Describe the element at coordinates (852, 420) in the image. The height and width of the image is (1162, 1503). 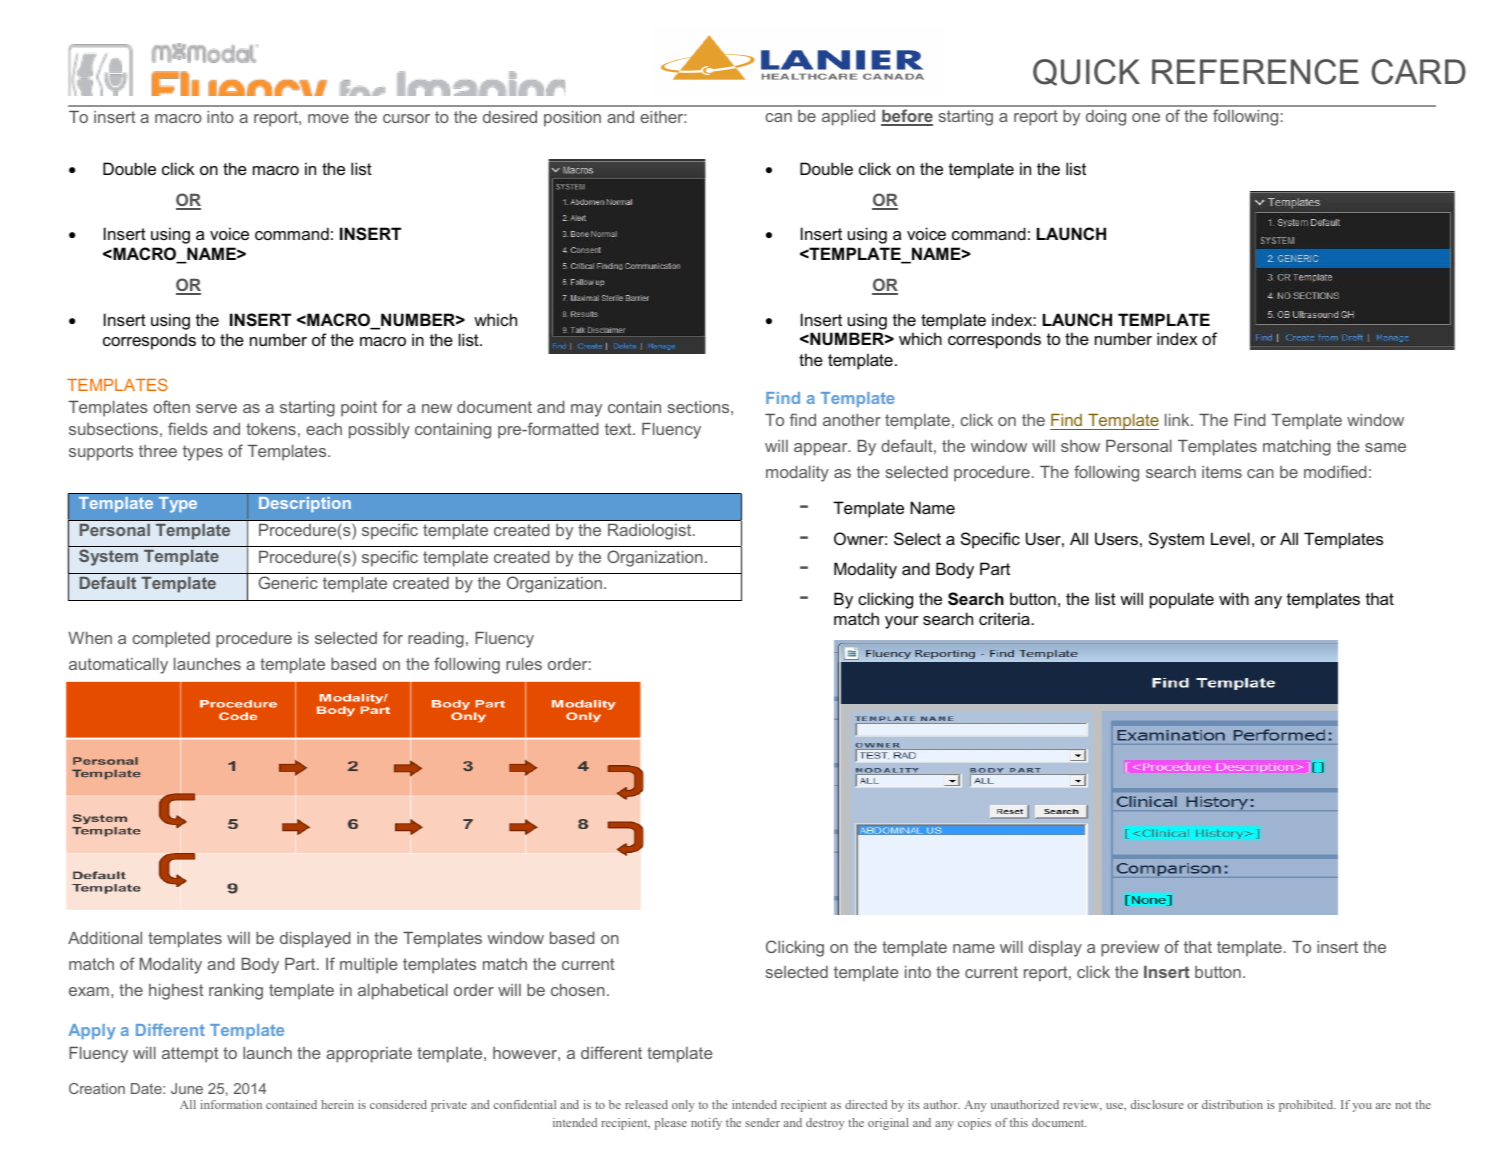
I see `another` at that location.
